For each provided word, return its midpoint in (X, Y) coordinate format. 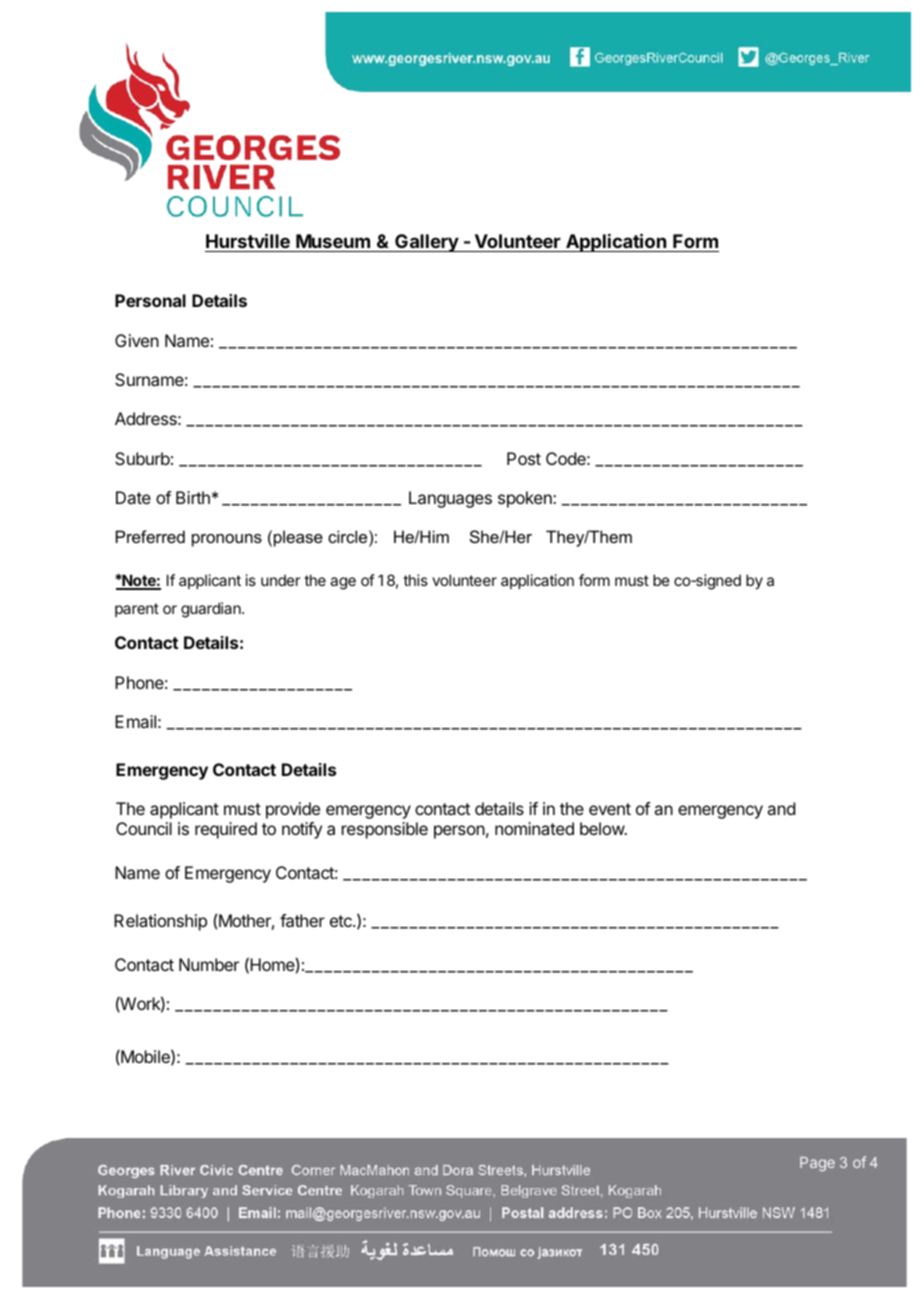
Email (135, 721)
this (415, 580)
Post (524, 458)
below (603, 828)
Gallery (426, 243)
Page (817, 1164)
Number (209, 964)
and (781, 808)
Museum (333, 241)
